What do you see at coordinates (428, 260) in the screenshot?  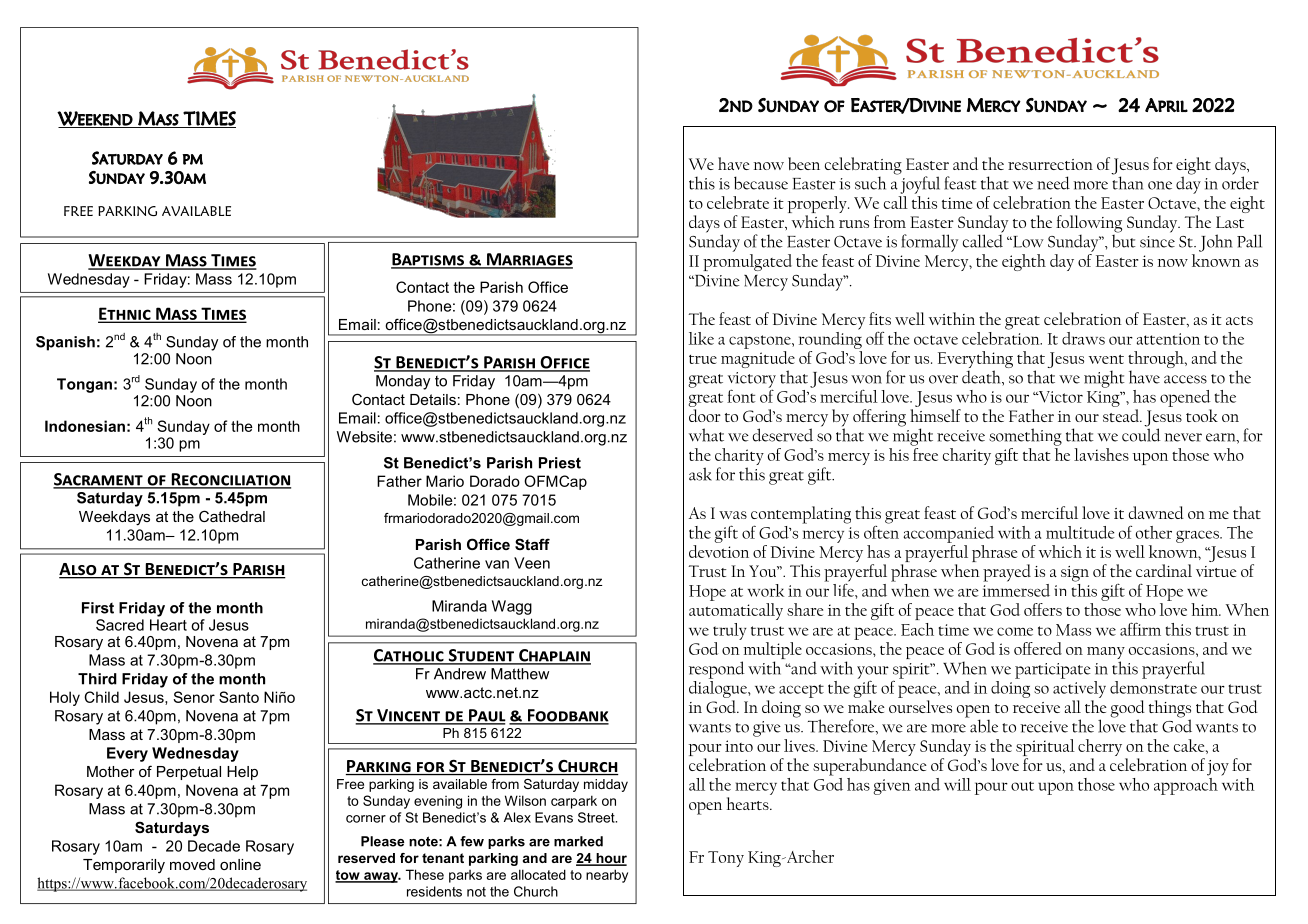 I see `Baptisms` at bounding box center [428, 260].
